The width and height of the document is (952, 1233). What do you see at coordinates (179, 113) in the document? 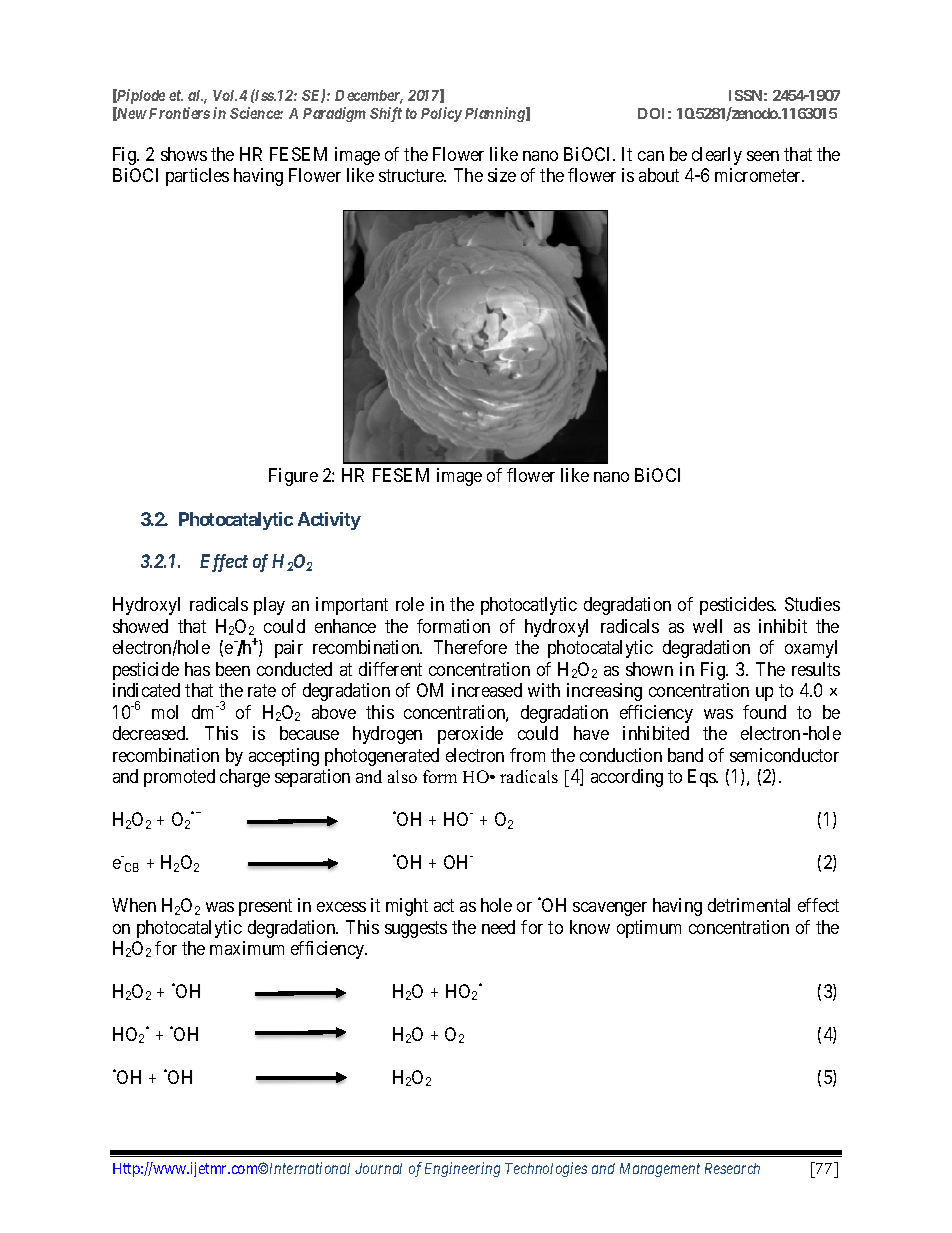
I see `Frontiers` at bounding box center [179, 113].
